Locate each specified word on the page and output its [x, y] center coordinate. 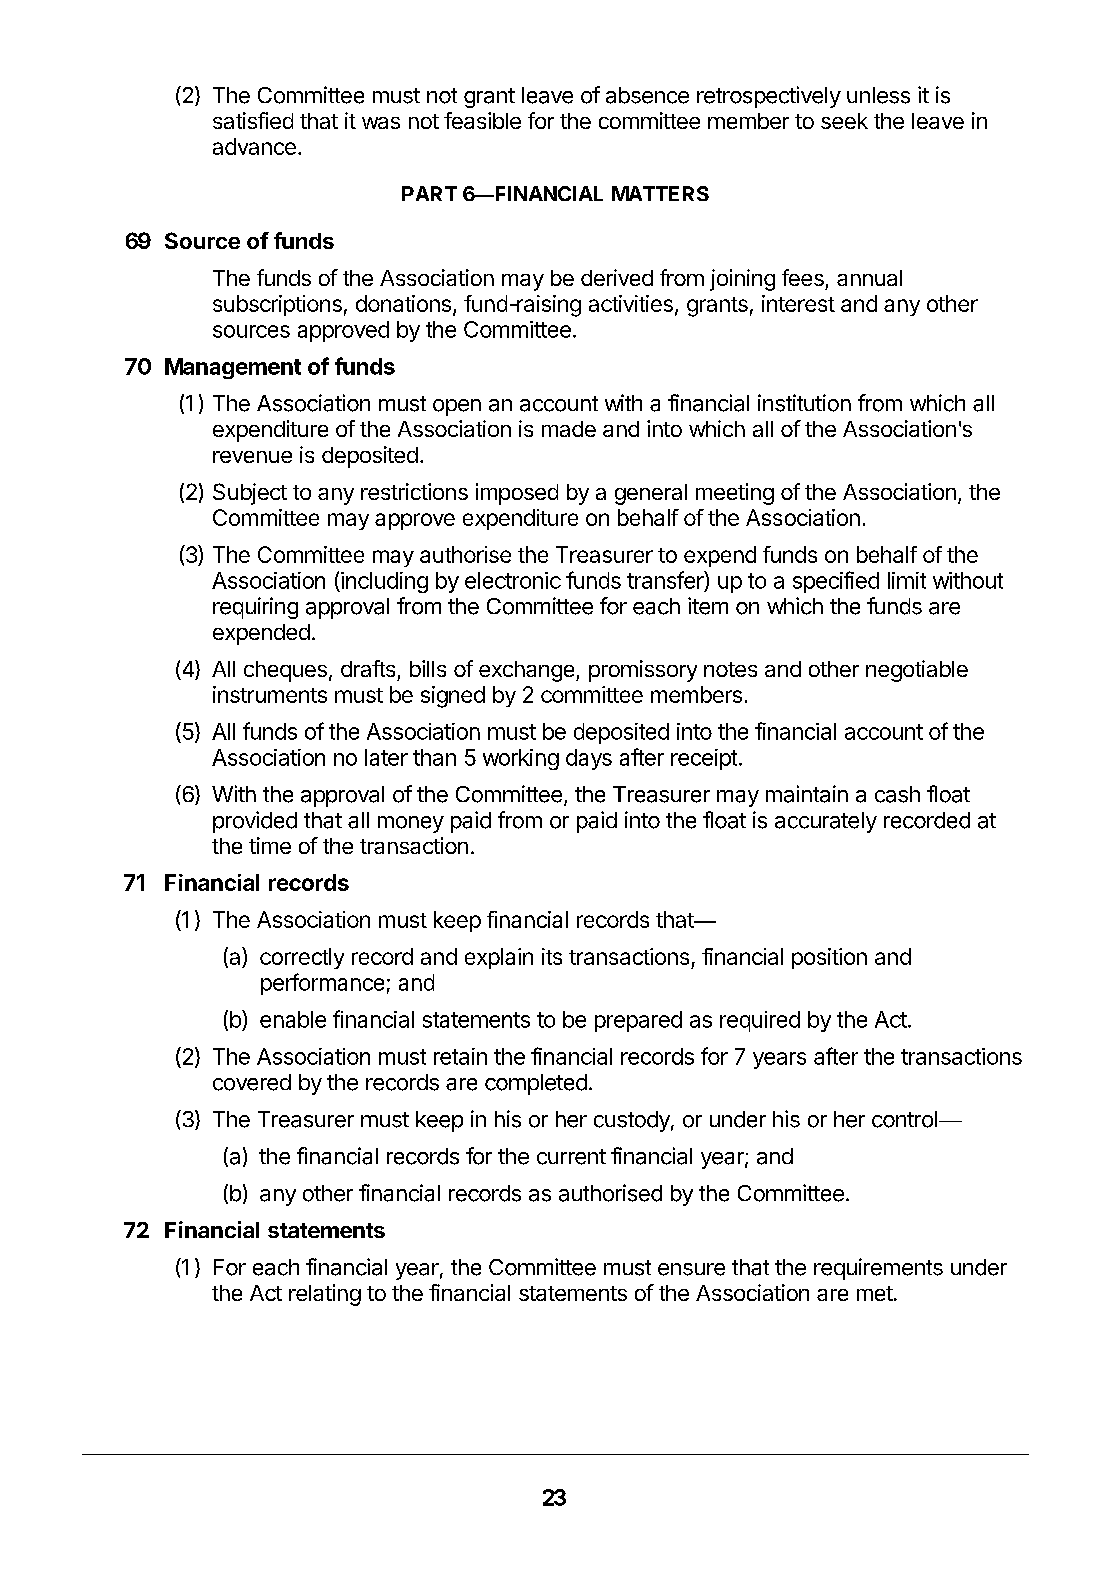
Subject [250, 494]
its [552, 956]
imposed [517, 494]
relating [325, 1295]
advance [254, 146]
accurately [826, 822]
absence [647, 95]
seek [844, 121]
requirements [878, 1269]
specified [836, 582]
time [270, 845]
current [571, 1157]
